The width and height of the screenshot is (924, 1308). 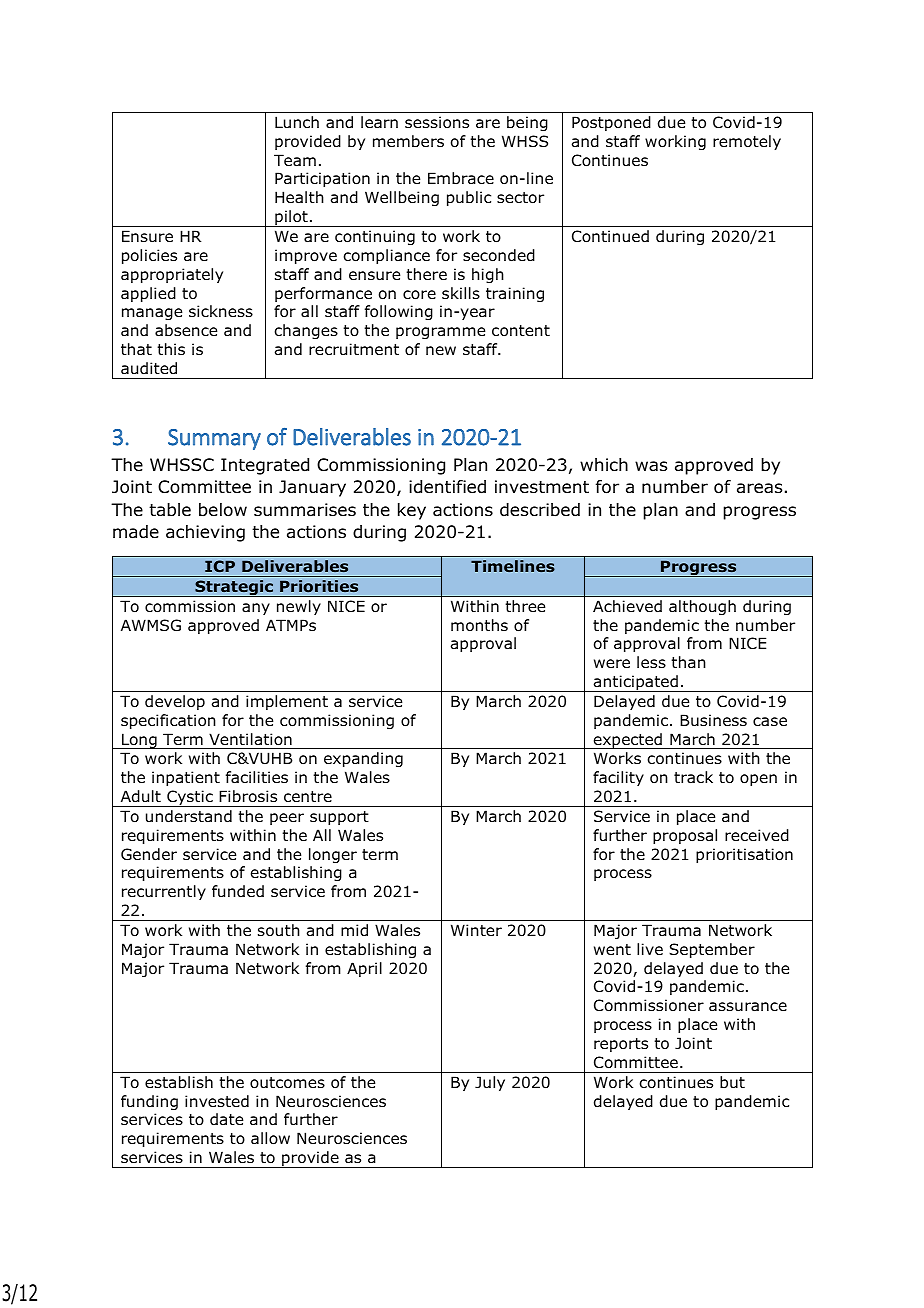 I want to click on was, so click(x=651, y=466).
